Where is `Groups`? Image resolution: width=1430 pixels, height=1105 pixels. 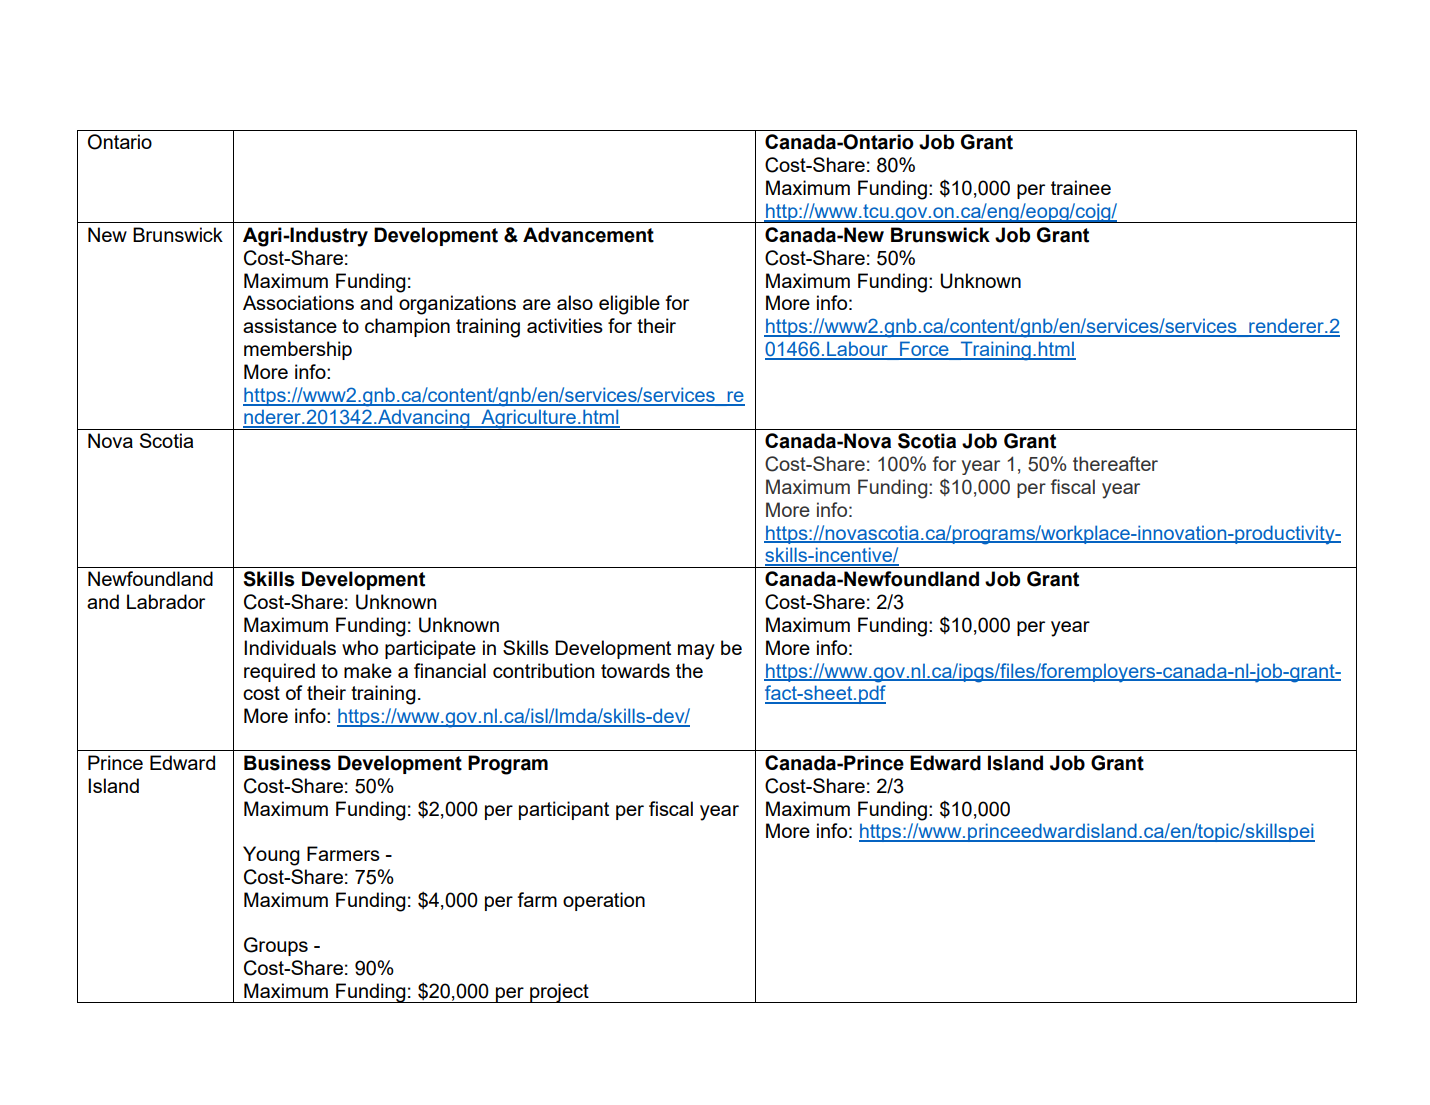 Groups is located at coordinates (276, 946).
